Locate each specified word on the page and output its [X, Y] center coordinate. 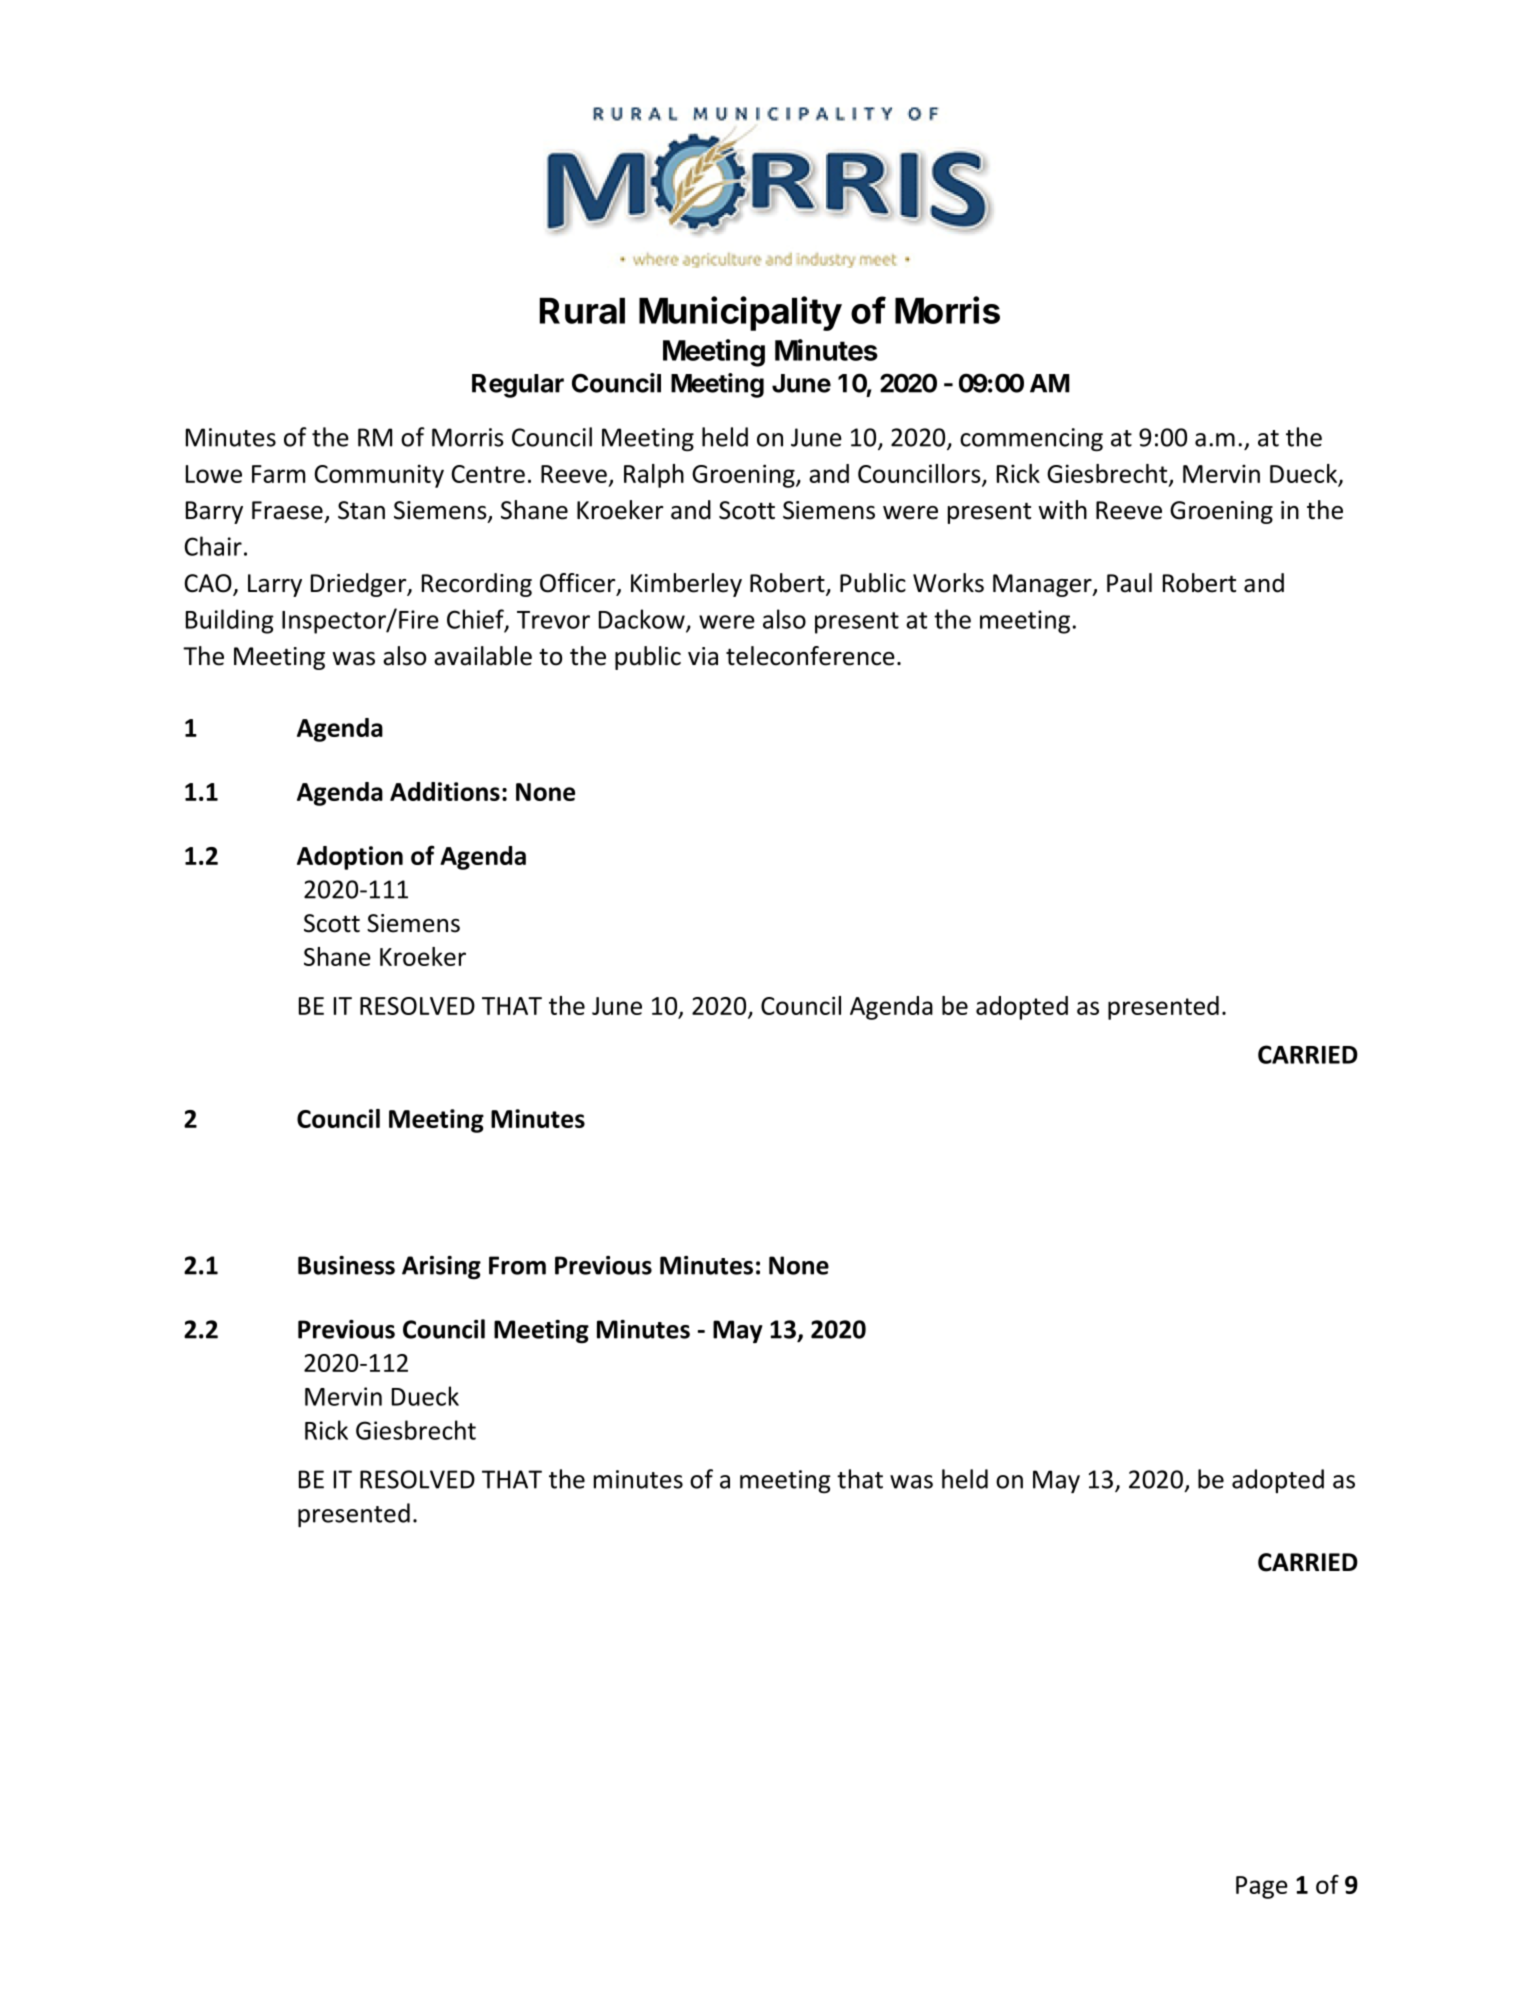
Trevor [553, 620]
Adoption [350, 858]
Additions [445, 791]
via [703, 656]
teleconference [810, 656]
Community [379, 476]
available [483, 656]
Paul [1129, 583]
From [517, 1265]
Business [346, 1265]
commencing [1031, 440]
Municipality [740, 313]
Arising [441, 1268]
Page [1262, 1887]
